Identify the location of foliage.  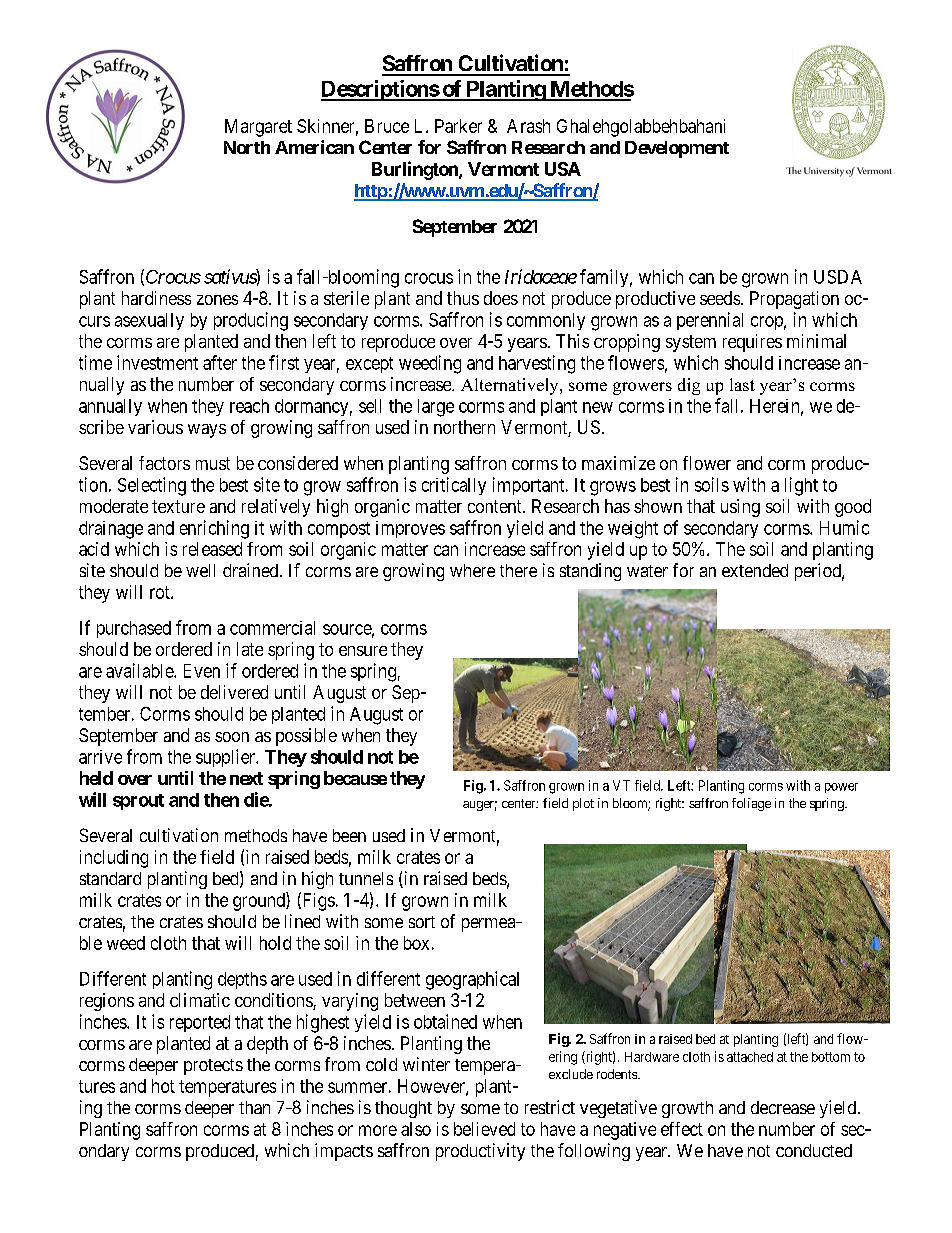
(751, 804).
